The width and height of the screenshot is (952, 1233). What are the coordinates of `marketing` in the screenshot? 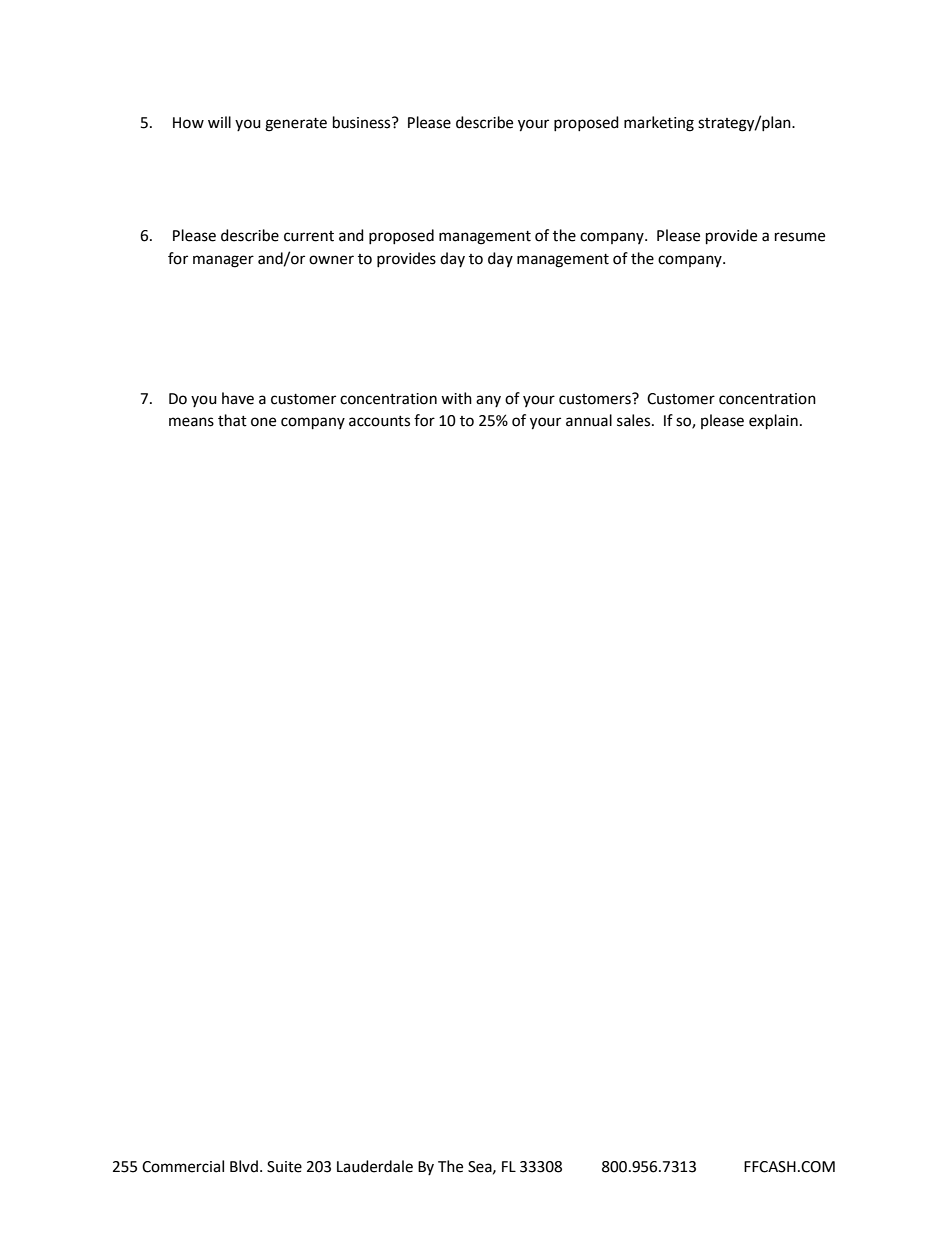 It's located at (659, 124).
